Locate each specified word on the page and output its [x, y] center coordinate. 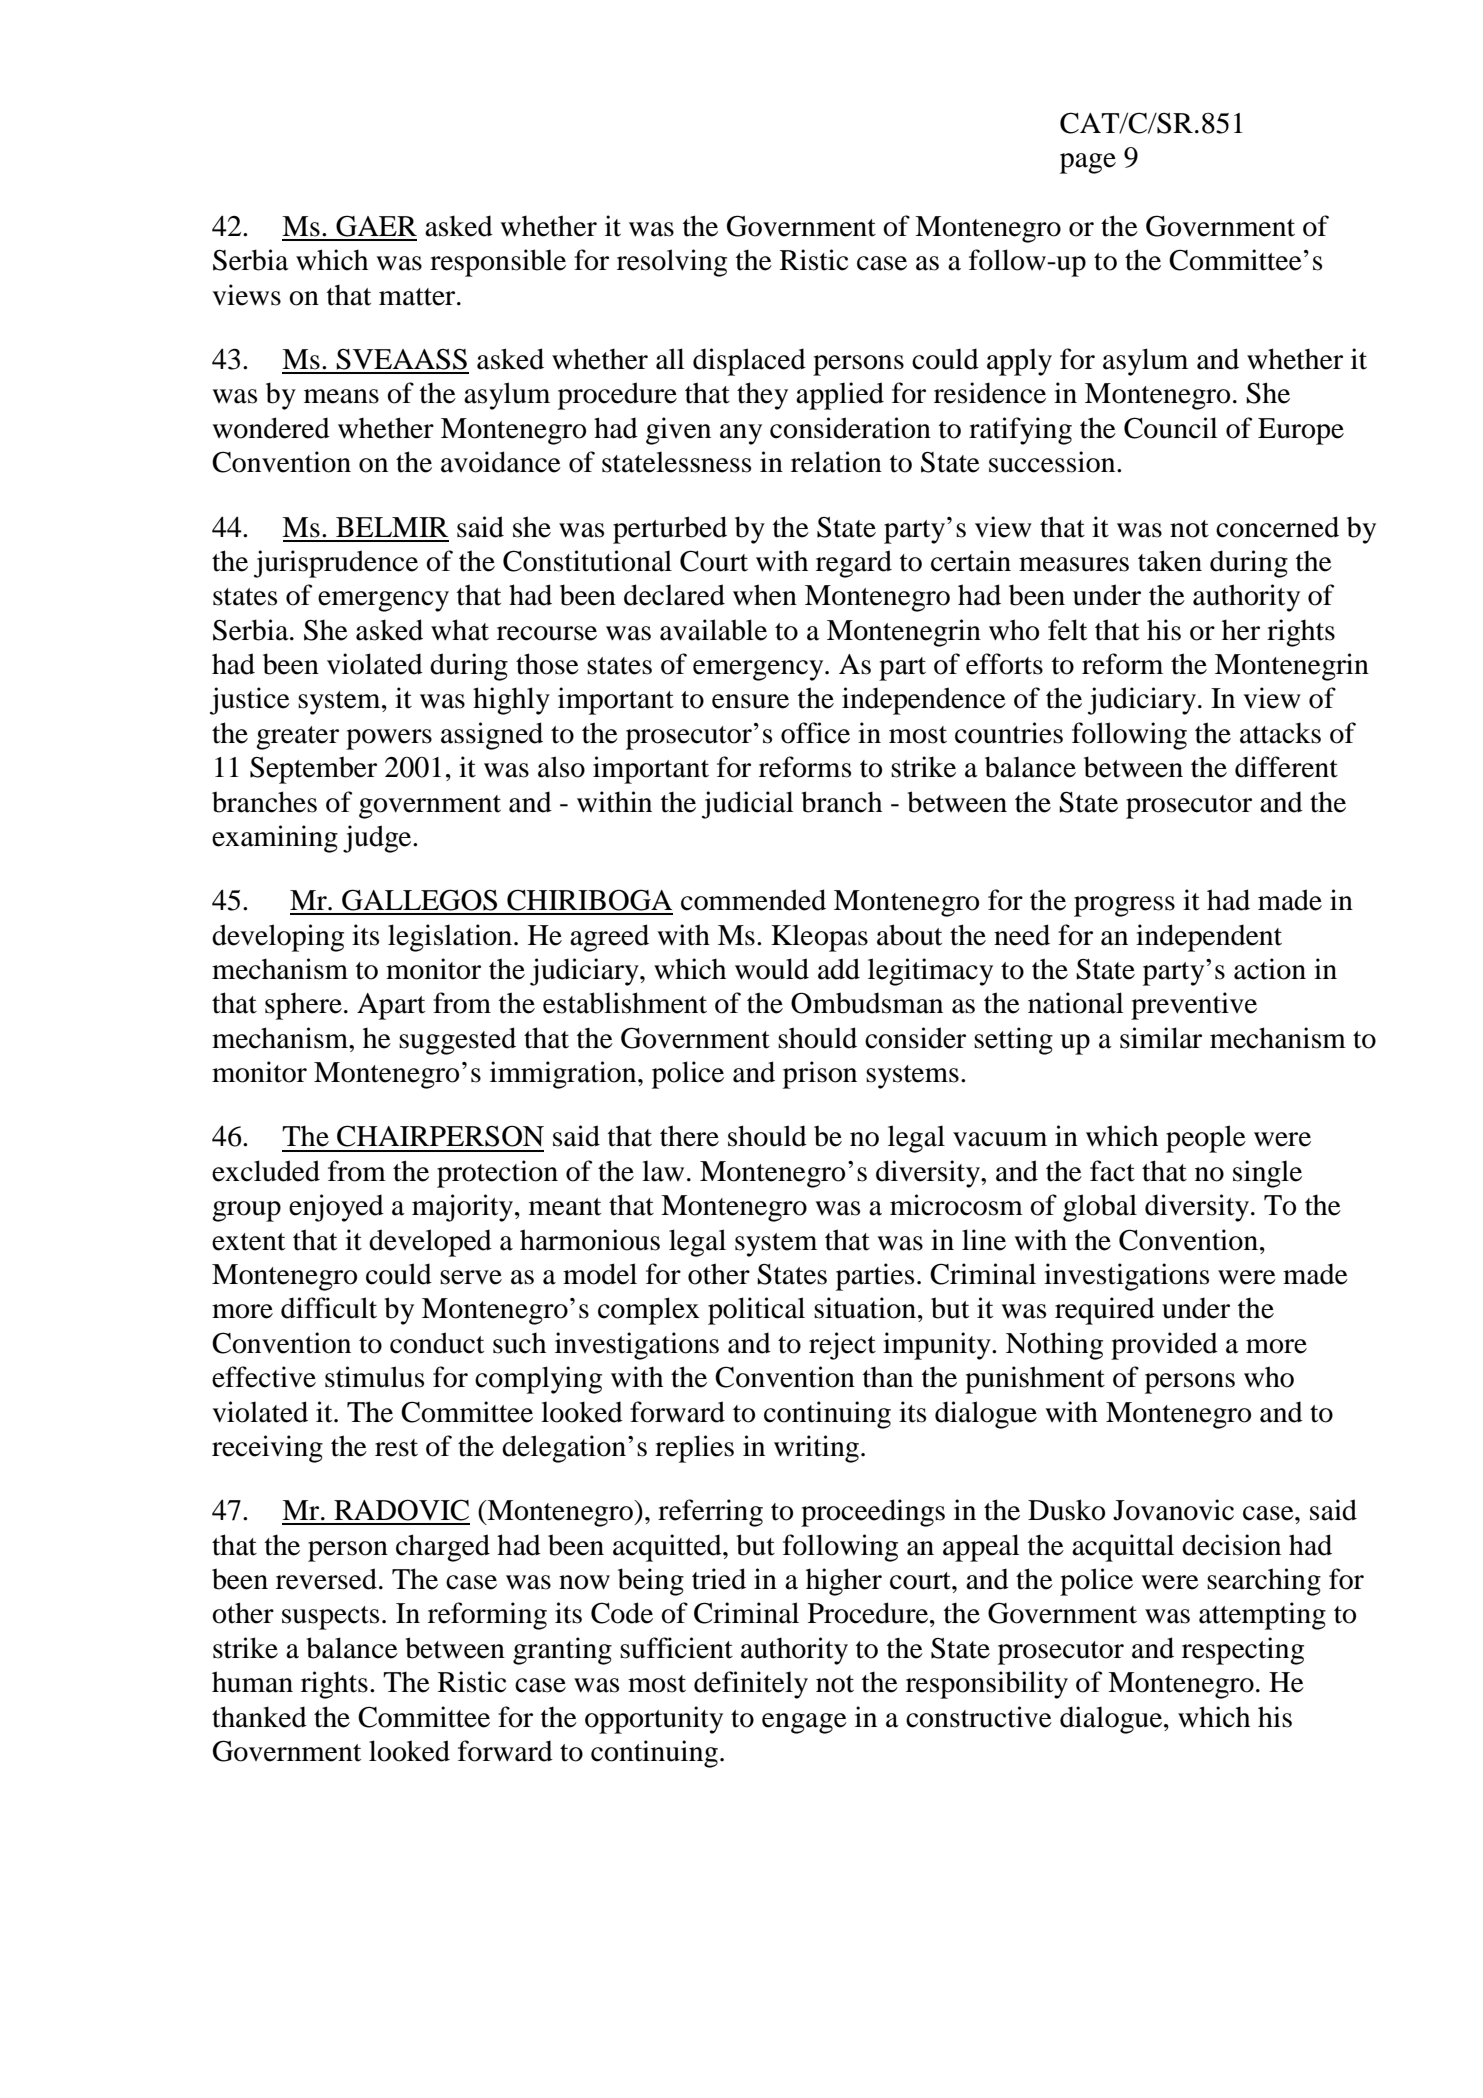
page [1088, 163]
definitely [751, 1685]
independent [1209, 938]
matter [418, 297]
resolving [672, 263]
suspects [330, 1618]
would [772, 969]
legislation [450, 938]
